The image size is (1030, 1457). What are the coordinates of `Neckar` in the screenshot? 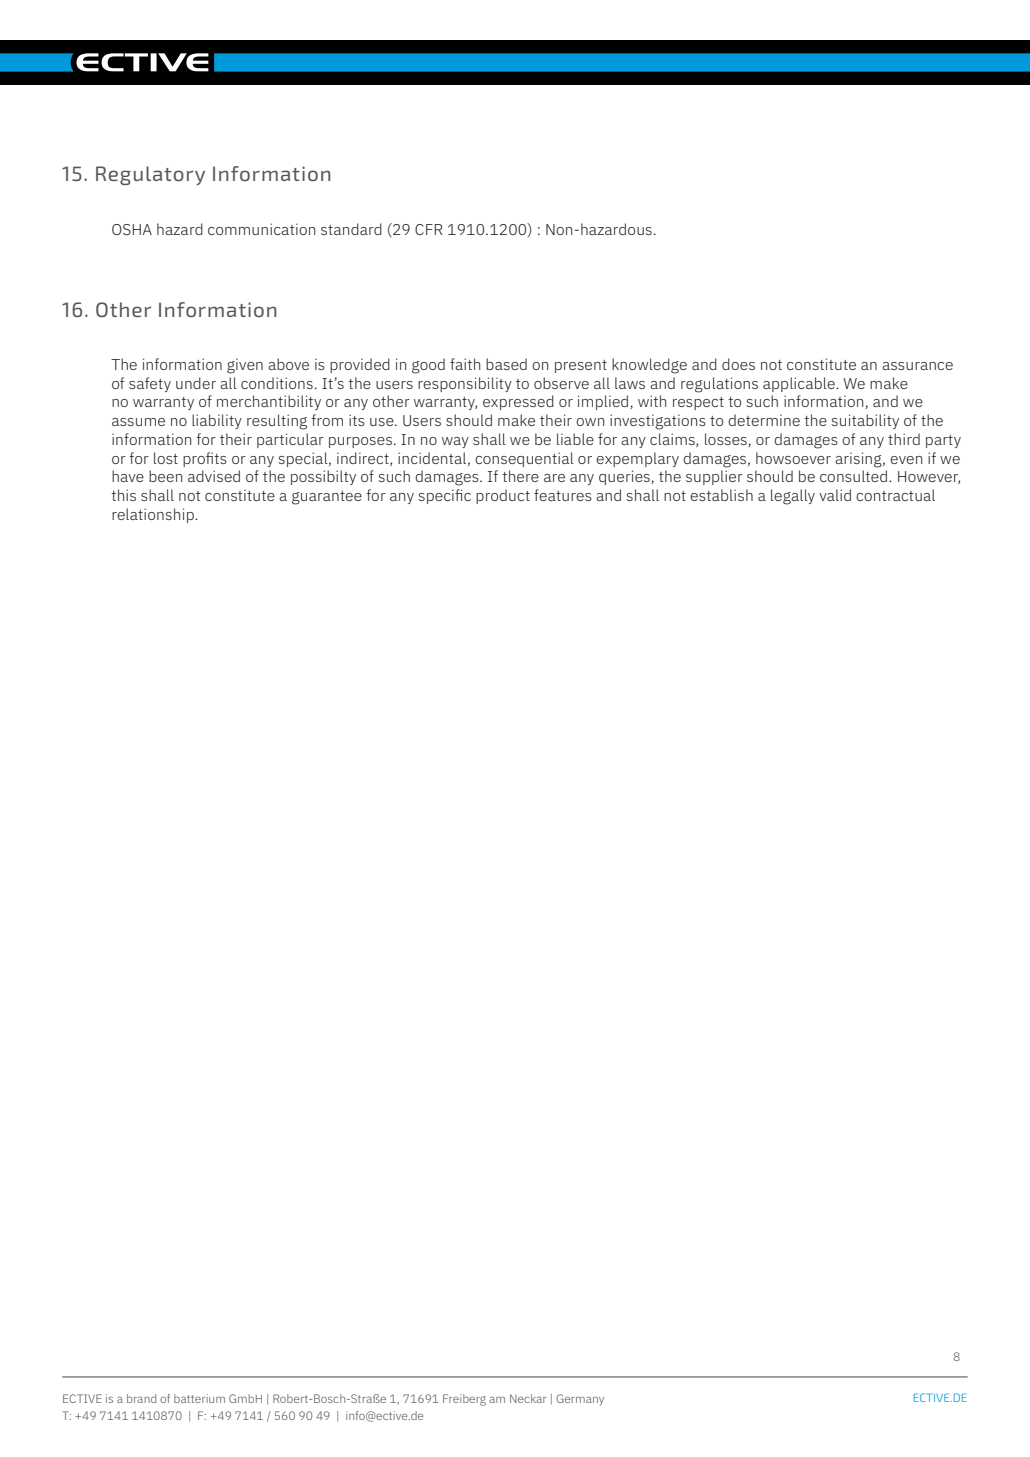 It's located at (528, 1398).
